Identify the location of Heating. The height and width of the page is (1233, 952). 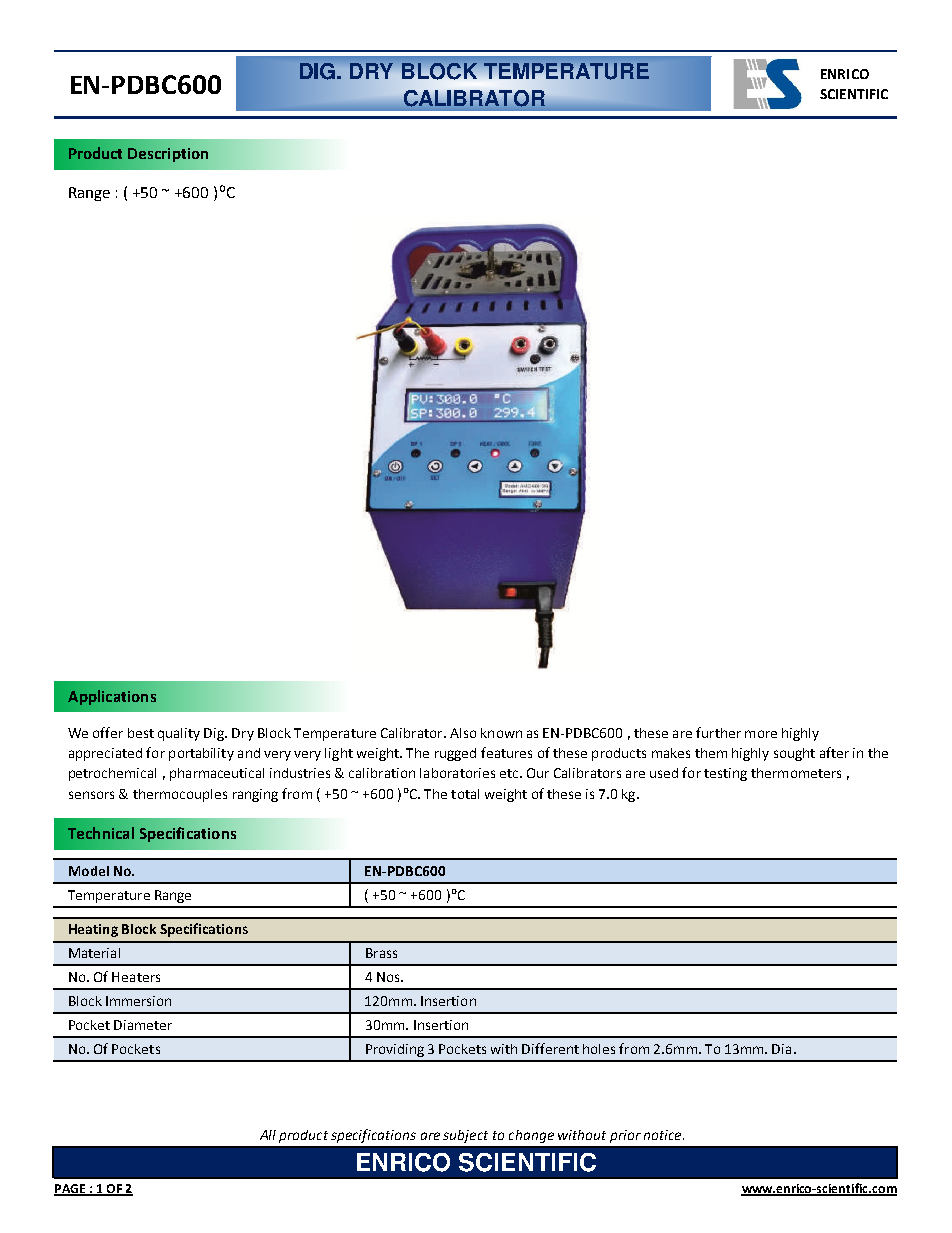
(93, 930).
